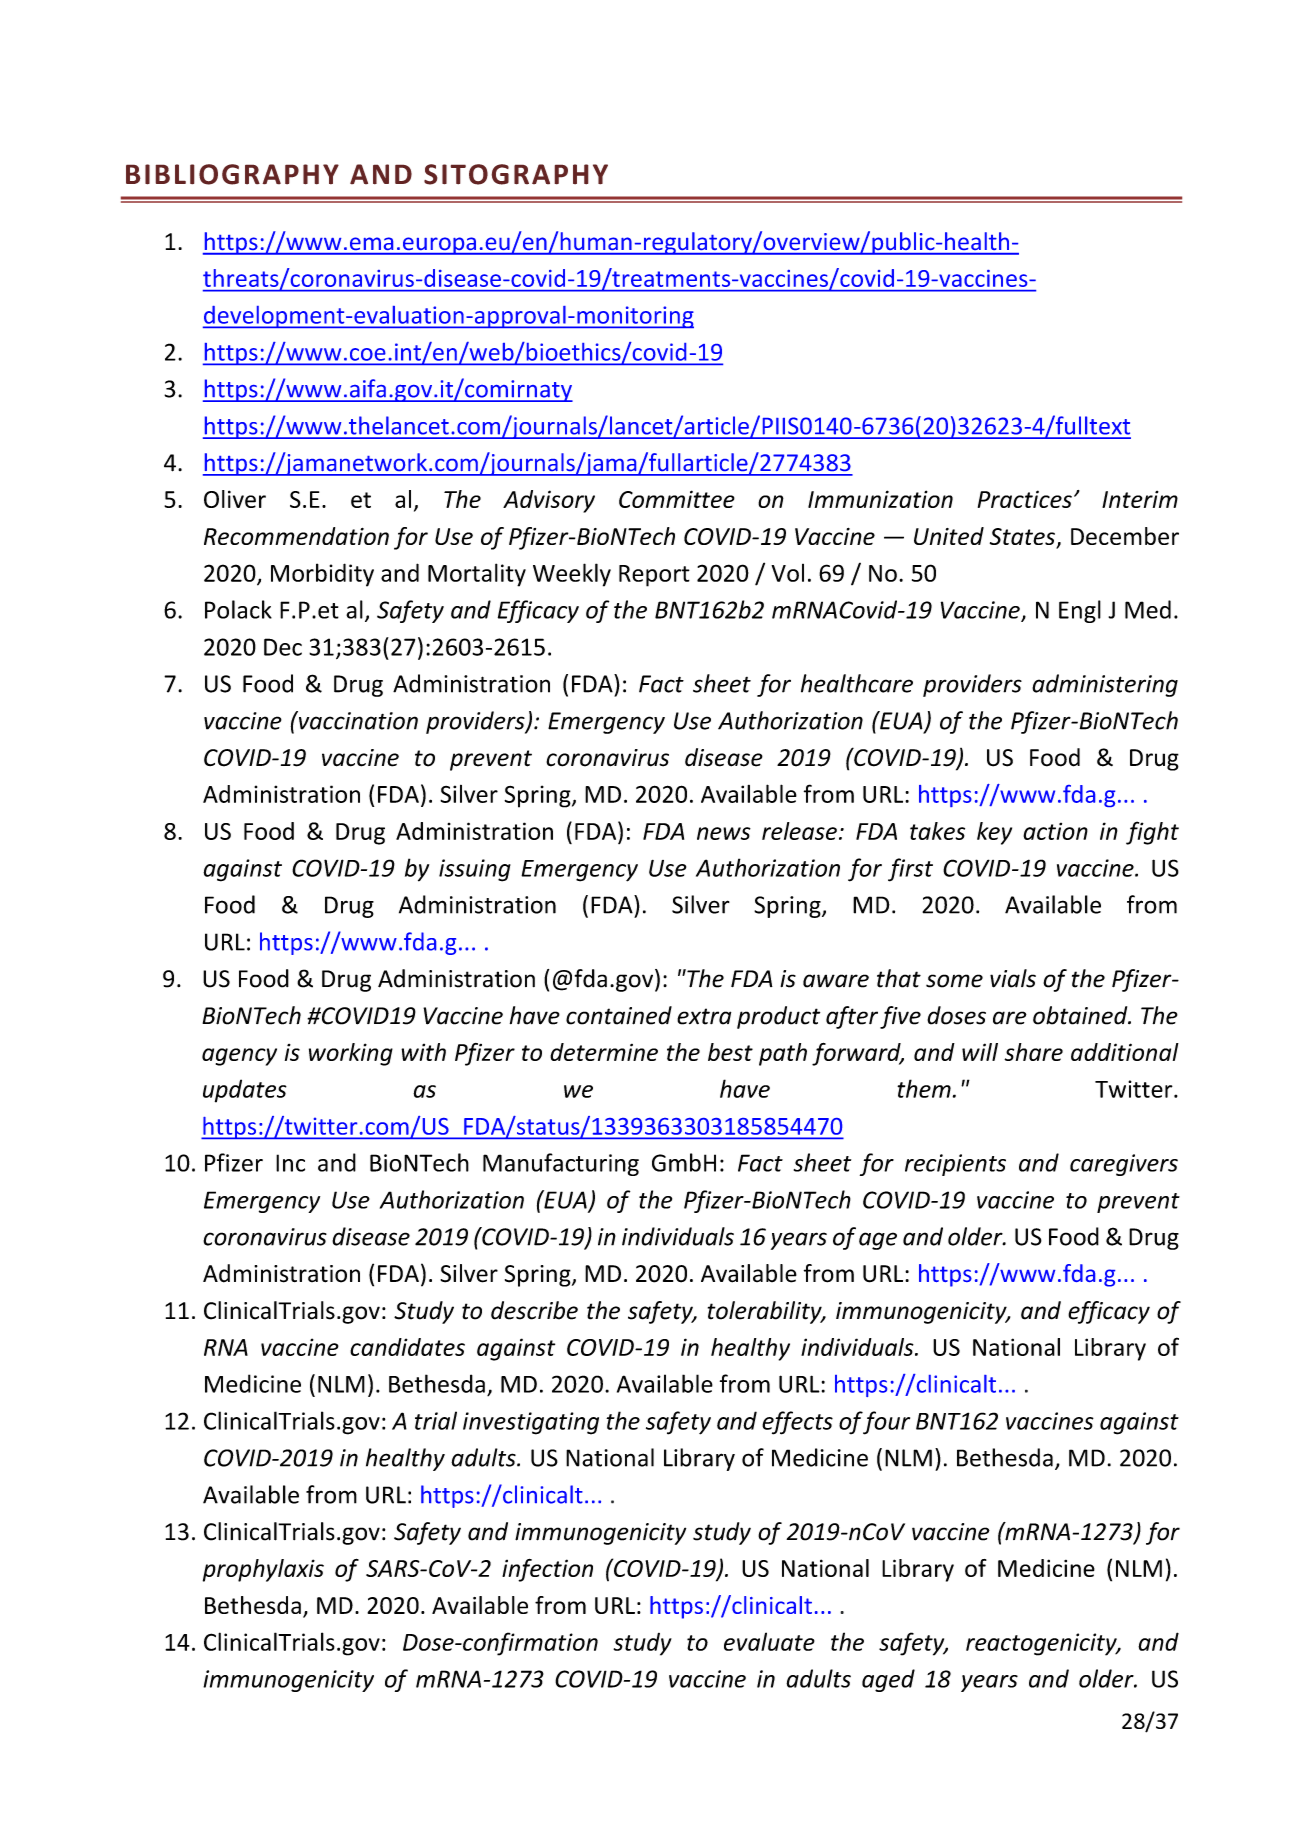  What do you see at coordinates (677, 499) in the page?
I see `Committee` at bounding box center [677, 499].
